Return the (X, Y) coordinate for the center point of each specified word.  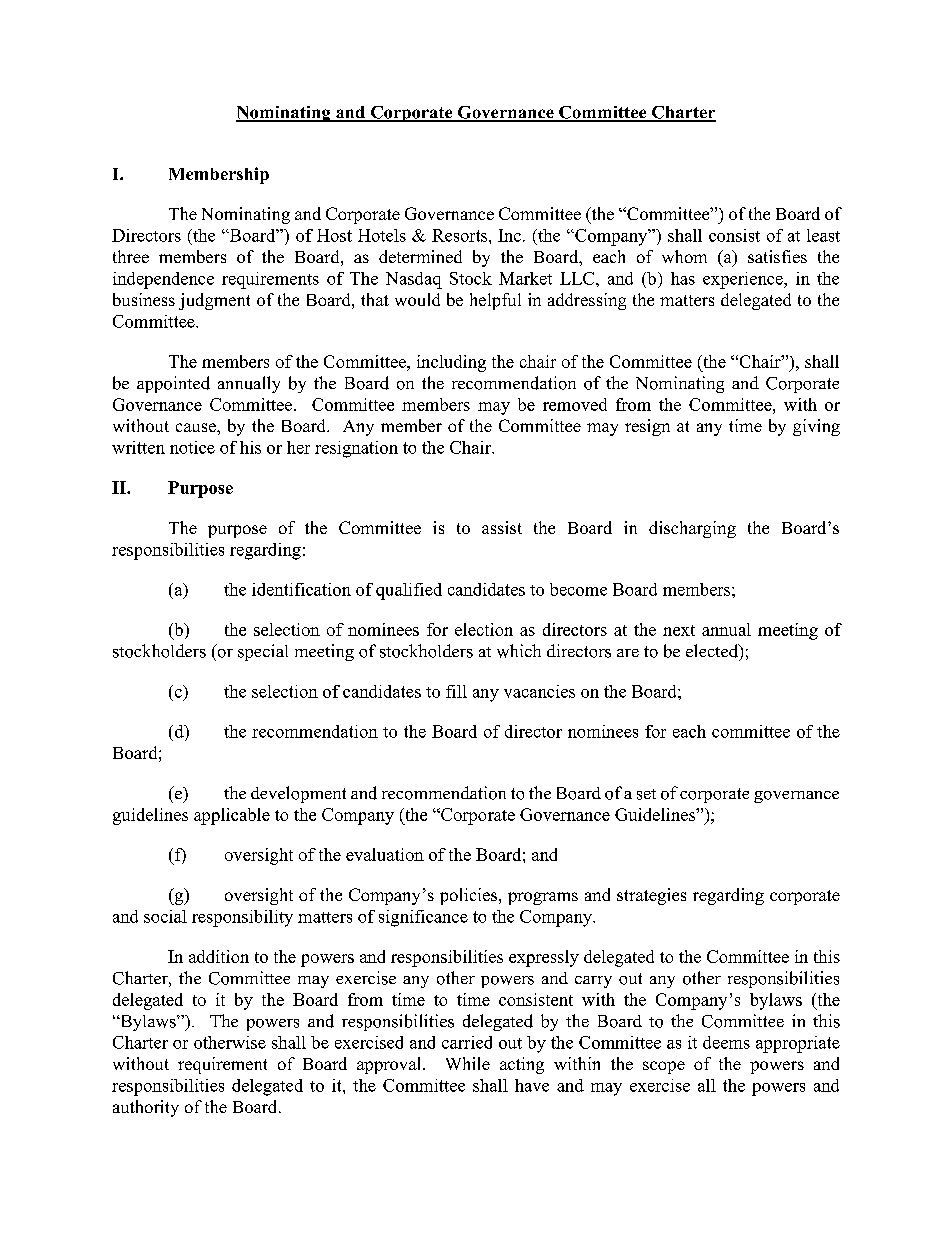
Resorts (461, 235)
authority (146, 1108)
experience (744, 280)
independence (163, 280)
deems (726, 1042)
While (468, 1063)
